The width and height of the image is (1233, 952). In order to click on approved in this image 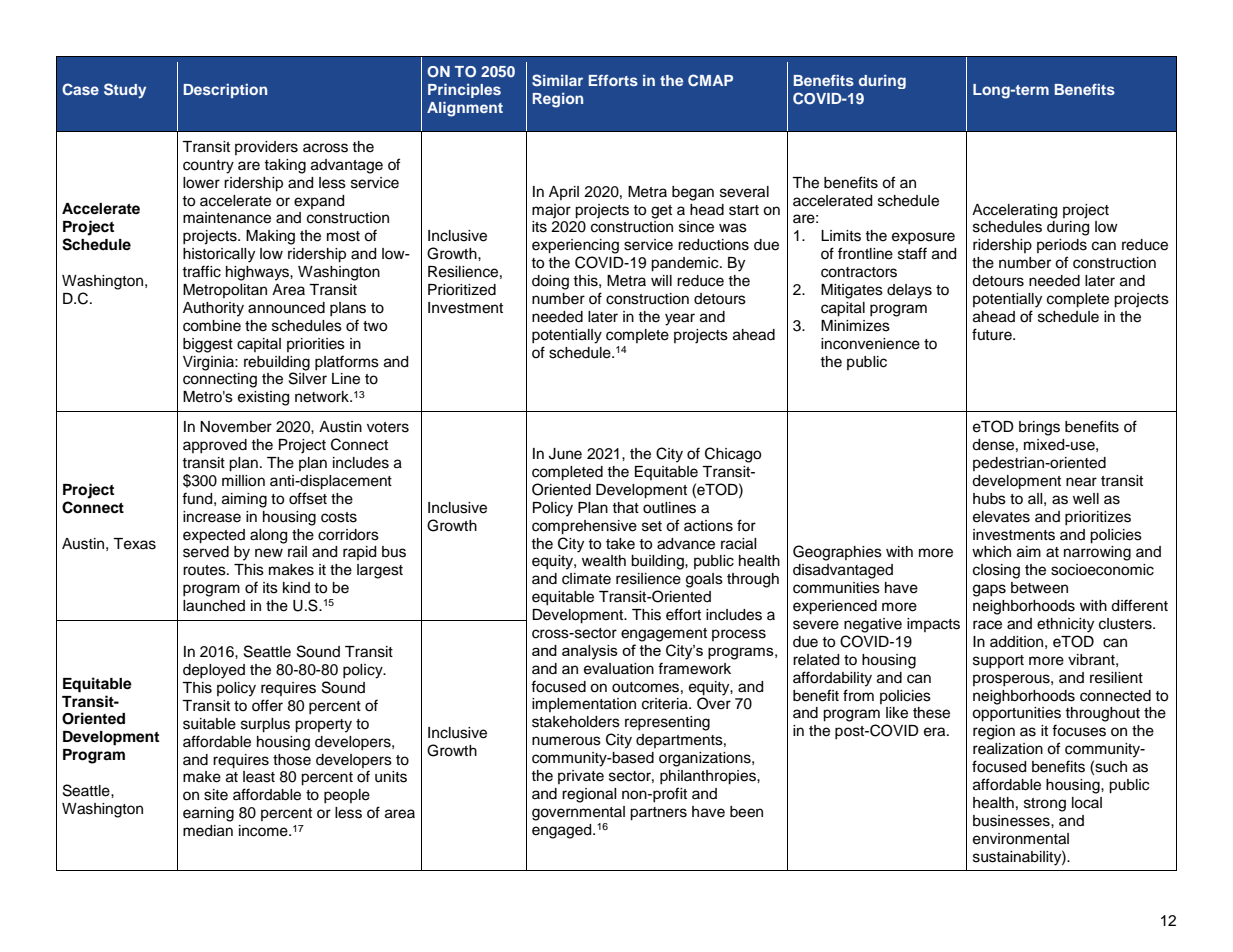, I will do `click(215, 446)`.
